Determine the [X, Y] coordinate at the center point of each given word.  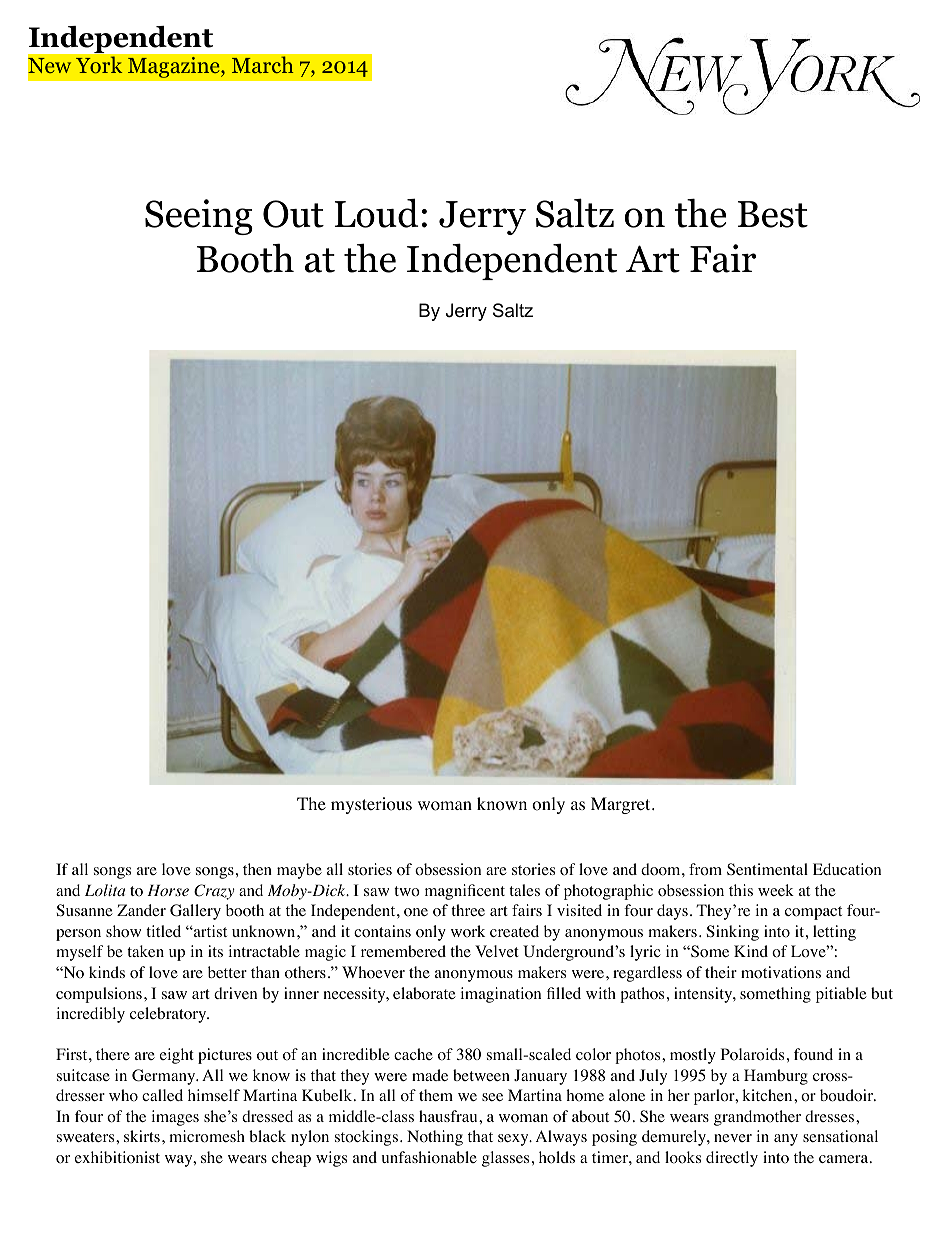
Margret [622, 805]
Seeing [199, 217]
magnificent [465, 892]
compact [813, 913]
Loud [376, 213]
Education [847, 869]
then [257, 869]
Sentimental [767, 869]
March [263, 64]
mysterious [371, 805]
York [99, 65]
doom [662, 869]
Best [773, 214]
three [468, 910]
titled [163, 931]
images [175, 1118]
